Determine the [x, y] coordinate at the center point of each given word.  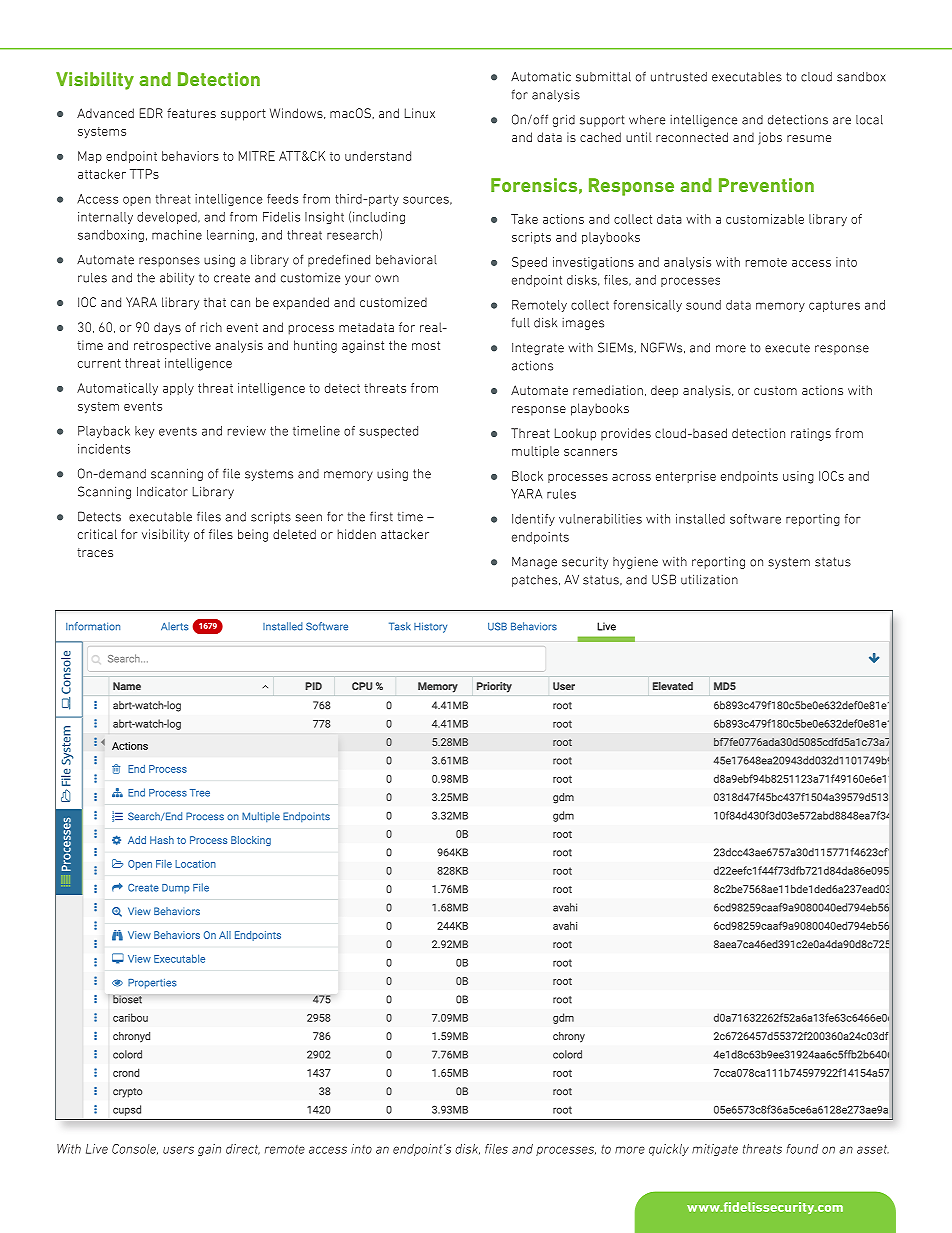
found [802, 1149]
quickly [669, 1150]
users [178, 1150]
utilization [709, 580]
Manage [534, 563]
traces [95, 552]
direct [243, 1149]
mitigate [715, 1150]
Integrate [538, 349]
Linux [420, 113]
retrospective [172, 346]
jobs [770, 138]
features [191, 113]
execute [787, 348]
